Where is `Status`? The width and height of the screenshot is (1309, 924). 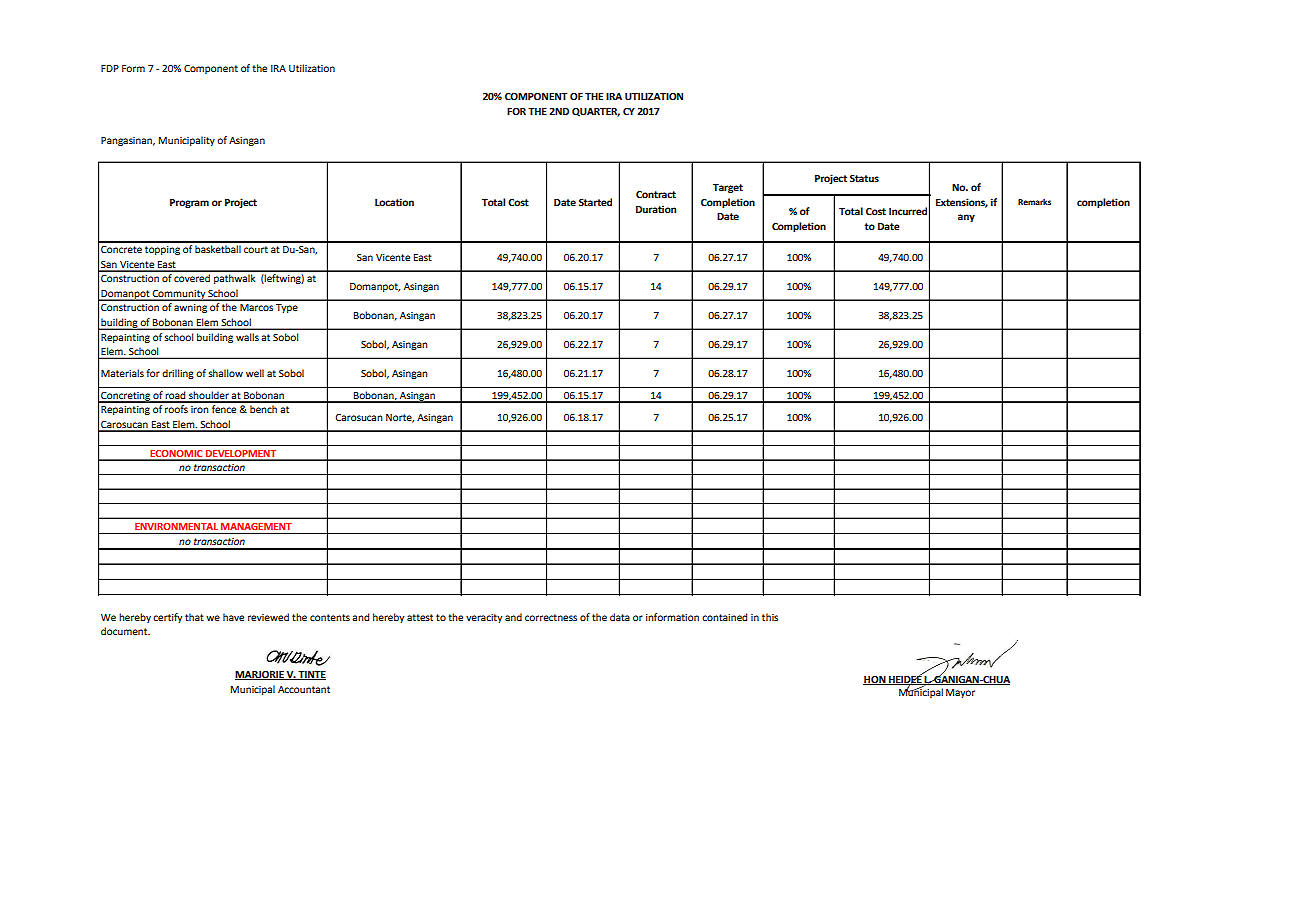 Status is located at coordinates (864, 178).
